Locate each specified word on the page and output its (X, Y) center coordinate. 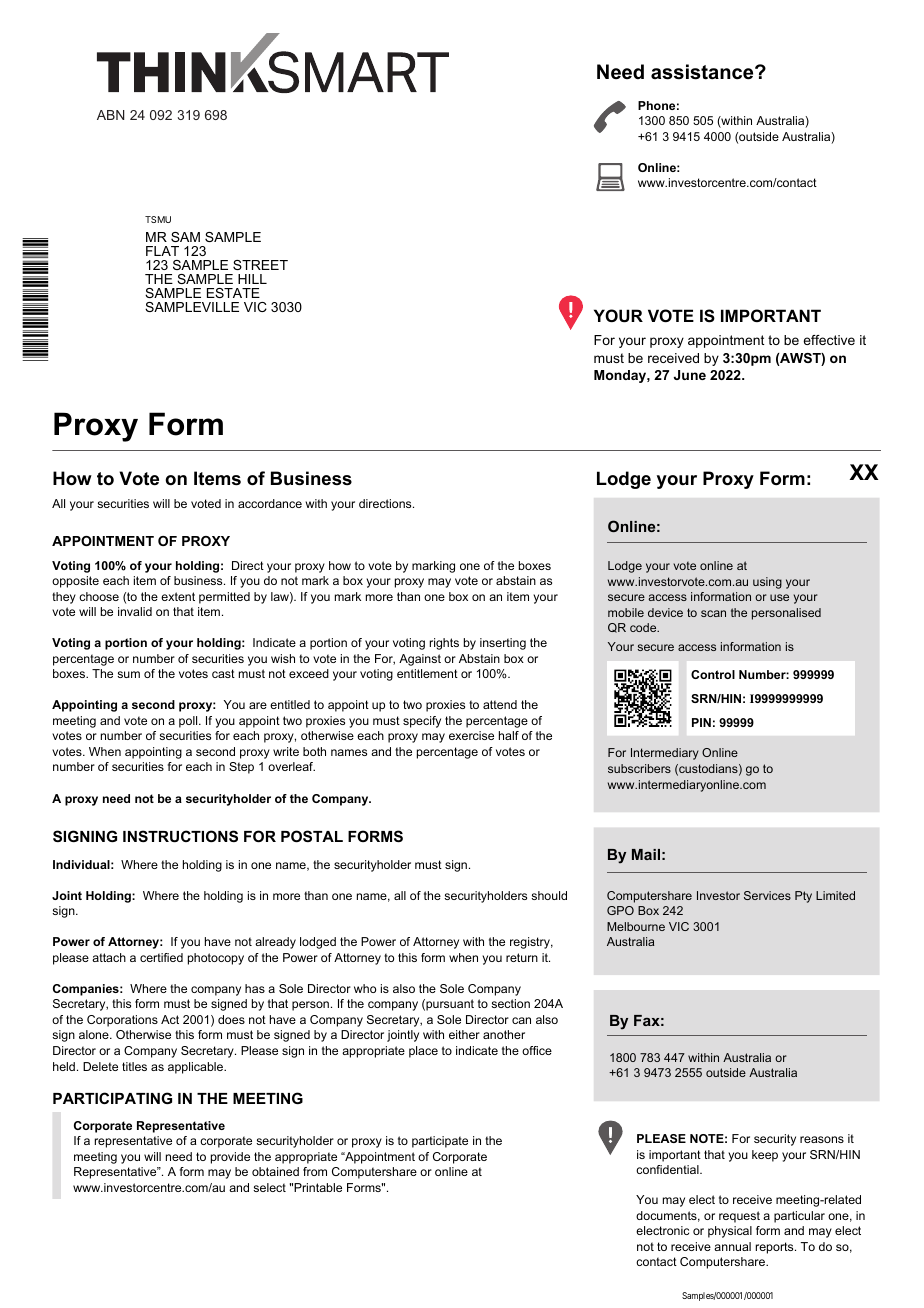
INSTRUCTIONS (180, 836)
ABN (110, 115)
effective (829, 340)
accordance (270, 503)
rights (444, 644)
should (549, 895)
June (690, 375)
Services (767, 895)
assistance (703, 72)
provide (230, 1158)
